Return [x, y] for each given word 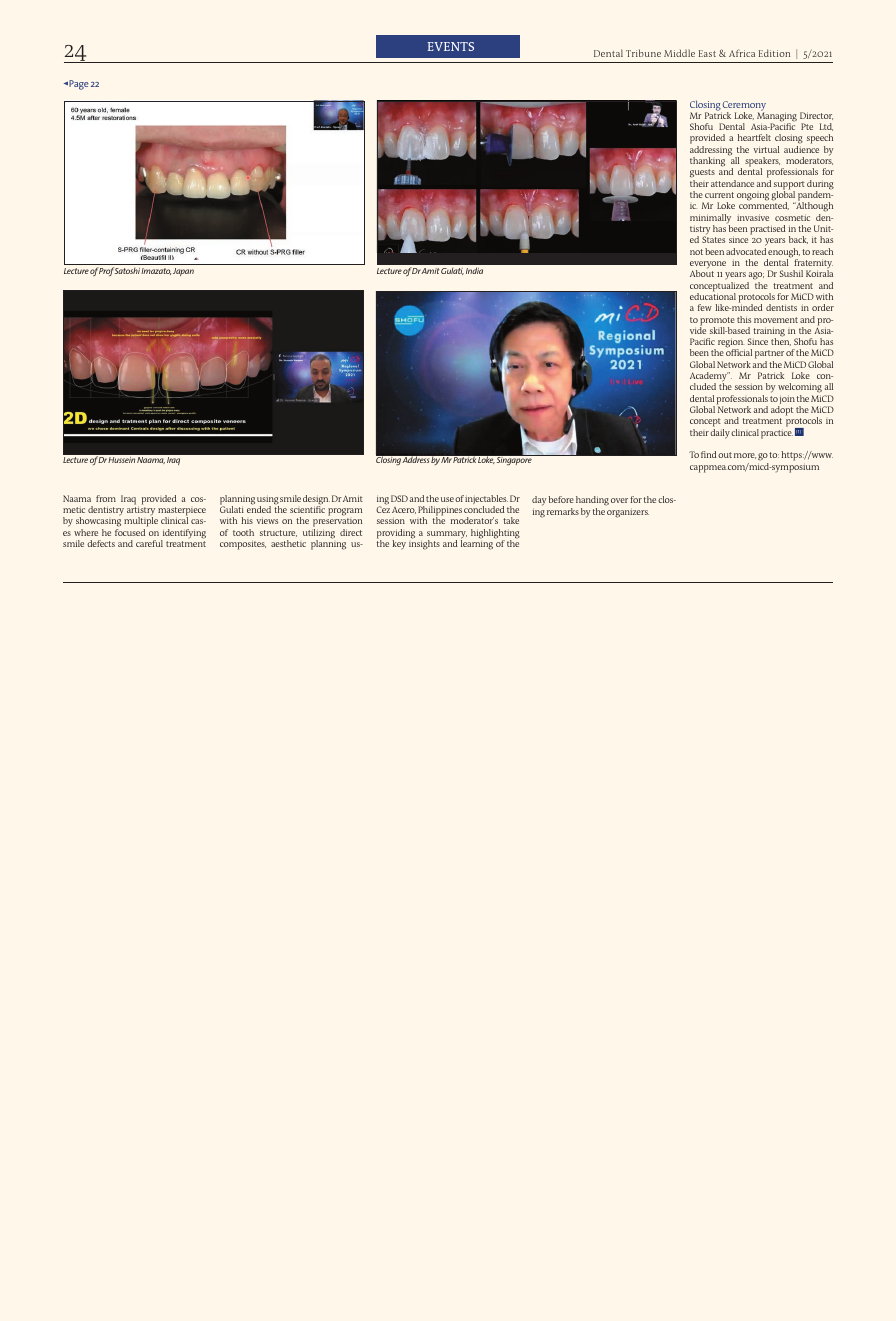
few [705, 307]
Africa [742, 53]
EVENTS [451, 46]
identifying [183, 535]
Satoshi [128, 271]
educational [713, 295]
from [106, 498]
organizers [628, 513]
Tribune [643, 53]
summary [447, 536]
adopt [782, 411]
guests [702, 175]
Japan [183, 272]
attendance [732, 183]
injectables [486, 501]
